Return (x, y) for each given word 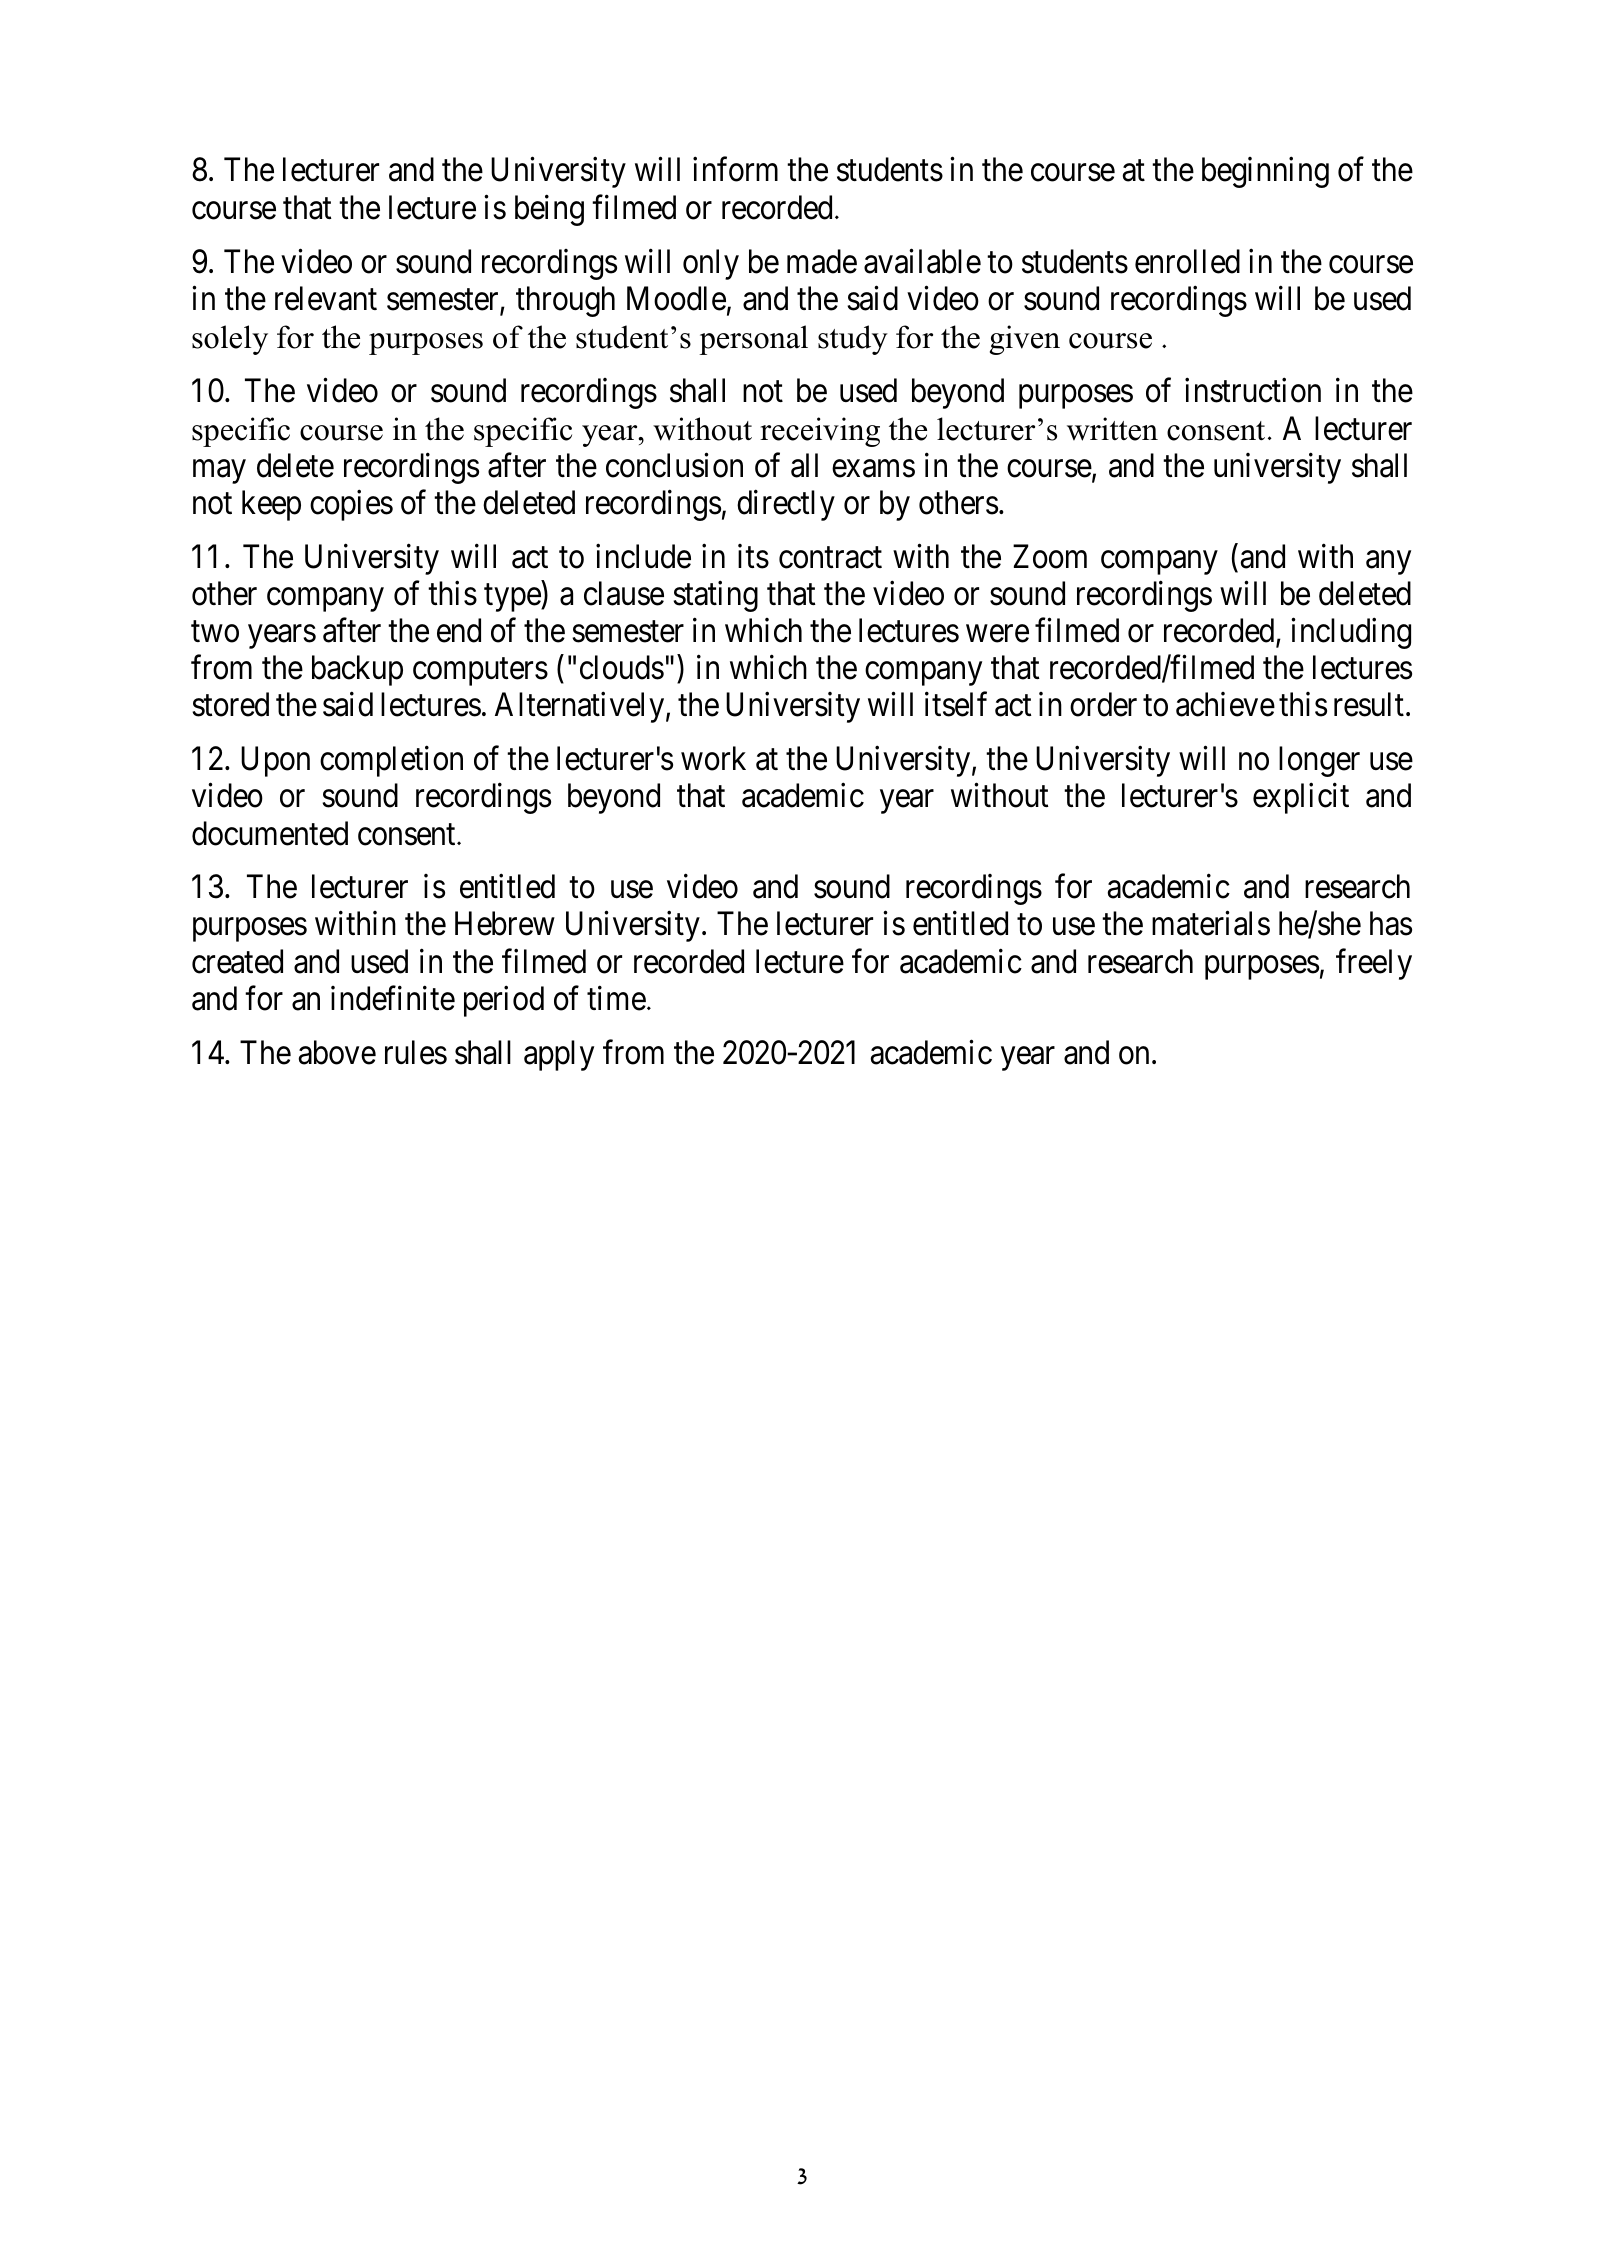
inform (735, 169)
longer (1319, 761)
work (713, 758)
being (549, 210)
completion (391, 761)
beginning (1265, 172)
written (1112, 429)
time (616, 998)
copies (351, 505)
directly (786, 505)
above (337, 1052)
